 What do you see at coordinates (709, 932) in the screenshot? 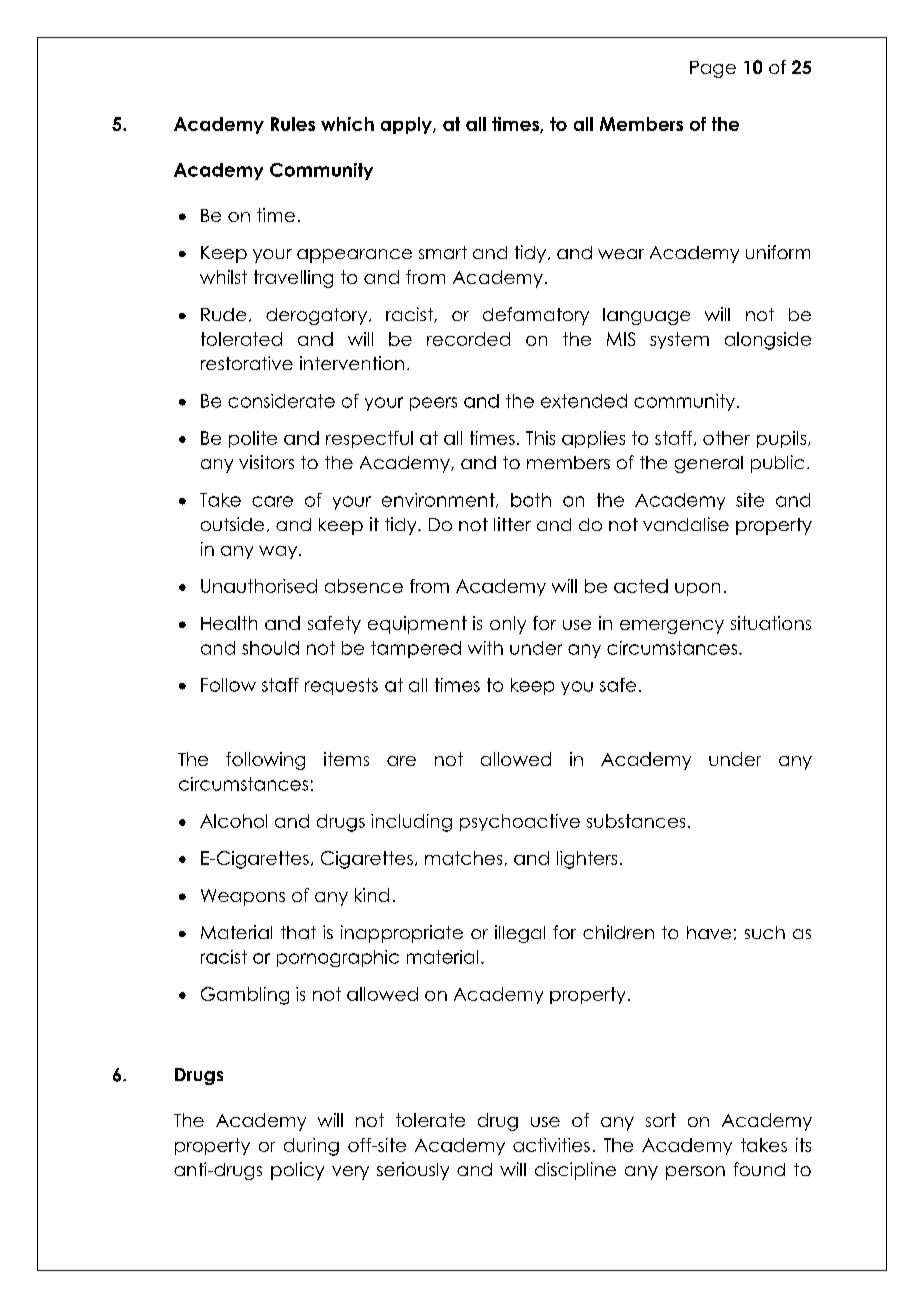
I see `have` at bounding box center [709, 932].
